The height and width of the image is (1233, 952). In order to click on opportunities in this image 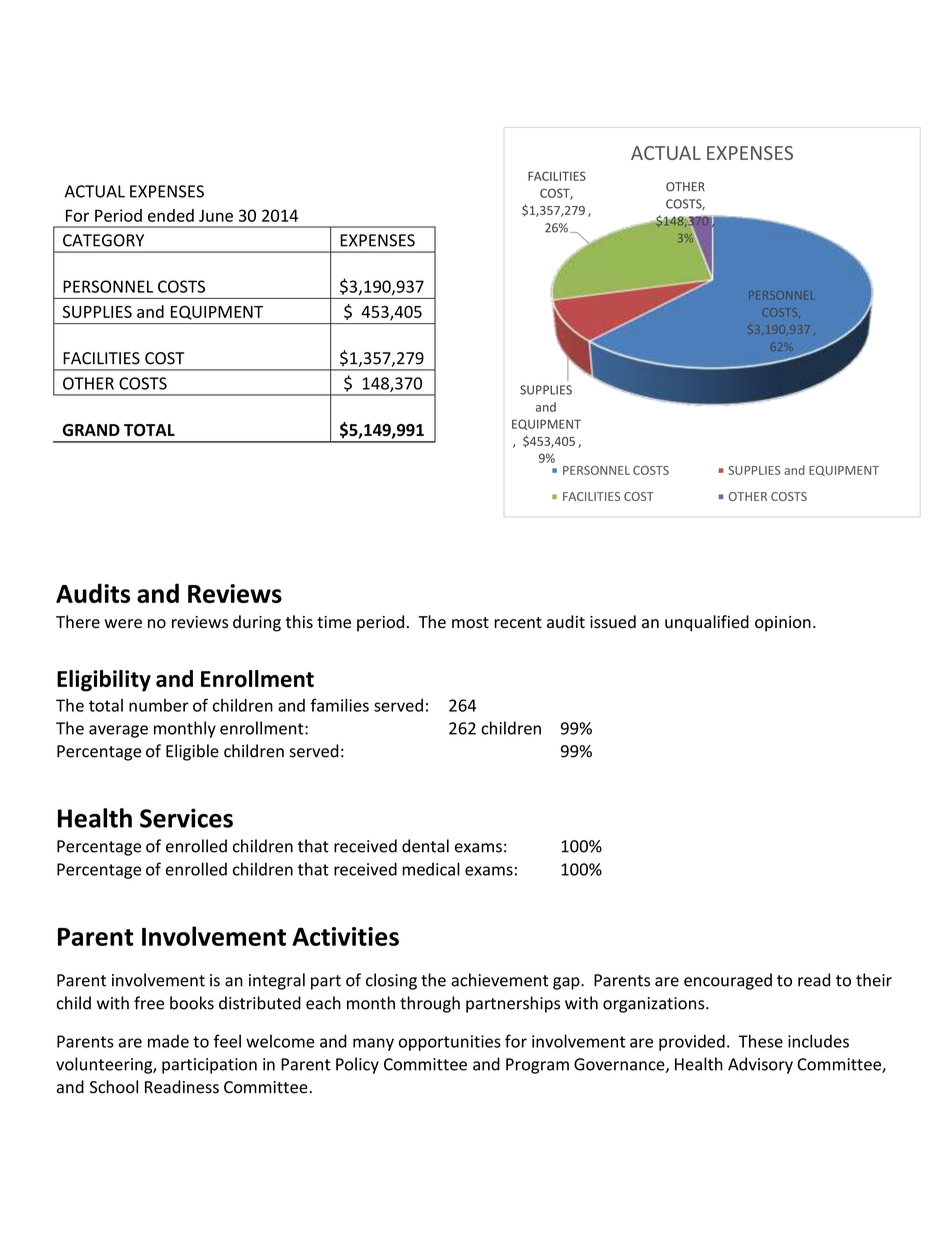, I will do `click(450, 1043)`.
